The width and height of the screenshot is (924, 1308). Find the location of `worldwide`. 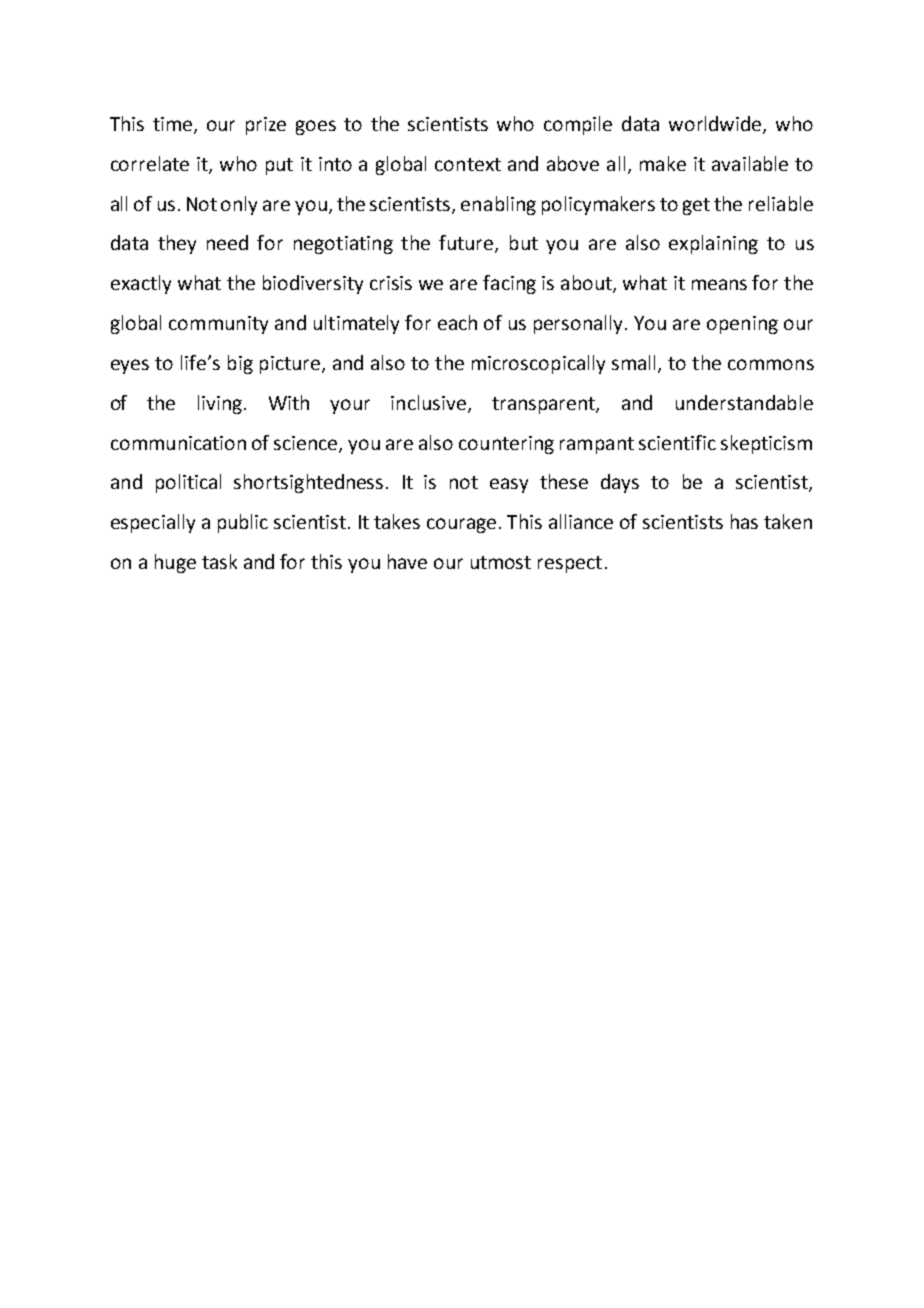

worldwide is located at coordinates (716, 125).
